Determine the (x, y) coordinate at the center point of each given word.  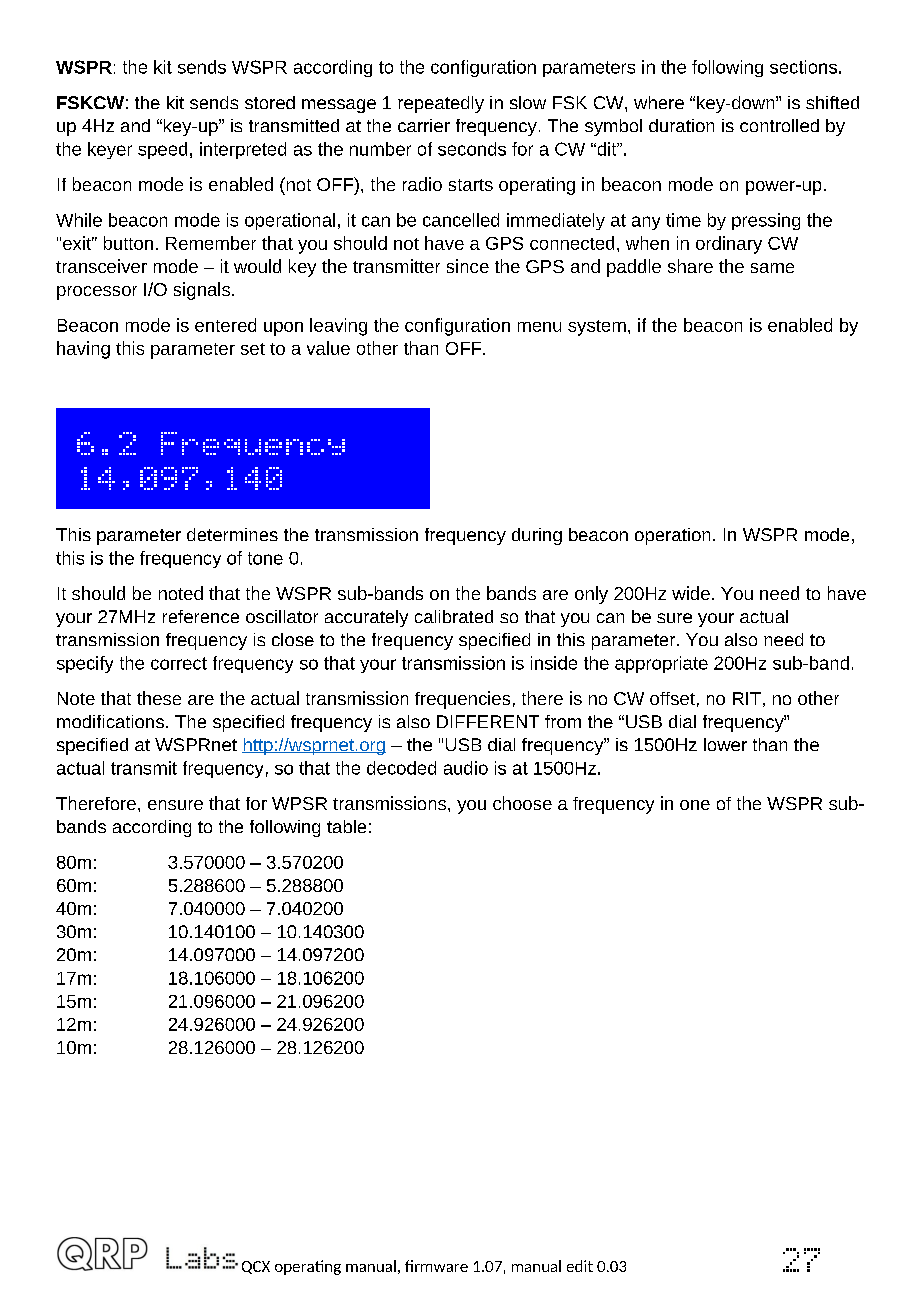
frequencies (462, 700)
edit (580, 1266)
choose (522, 803)
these (159, 698)
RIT (747, 698)
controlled (779, 125)
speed (162, 150)
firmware (436, 1266)
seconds (472, 149)
